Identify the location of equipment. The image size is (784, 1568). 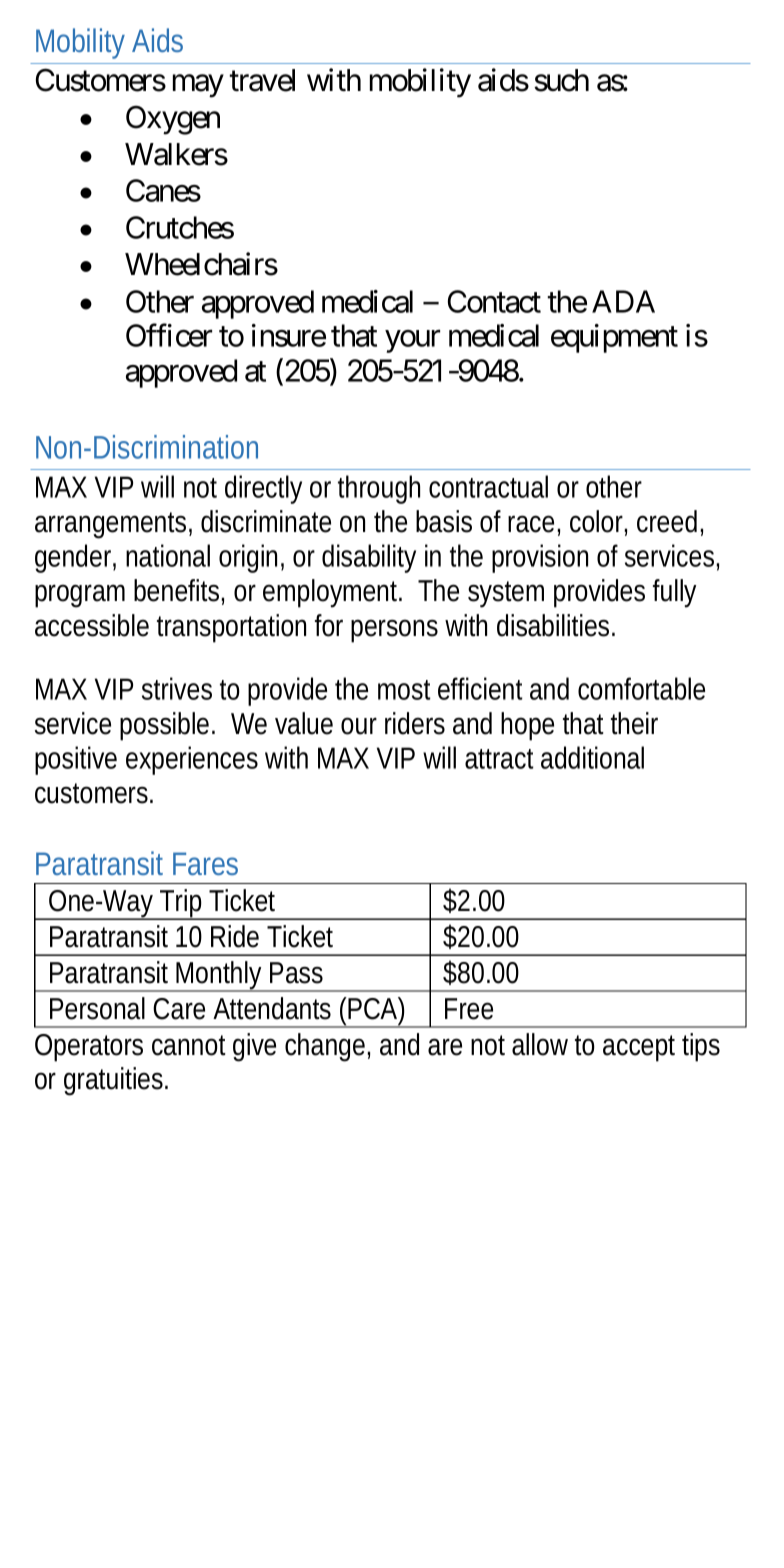
(614, 338).
